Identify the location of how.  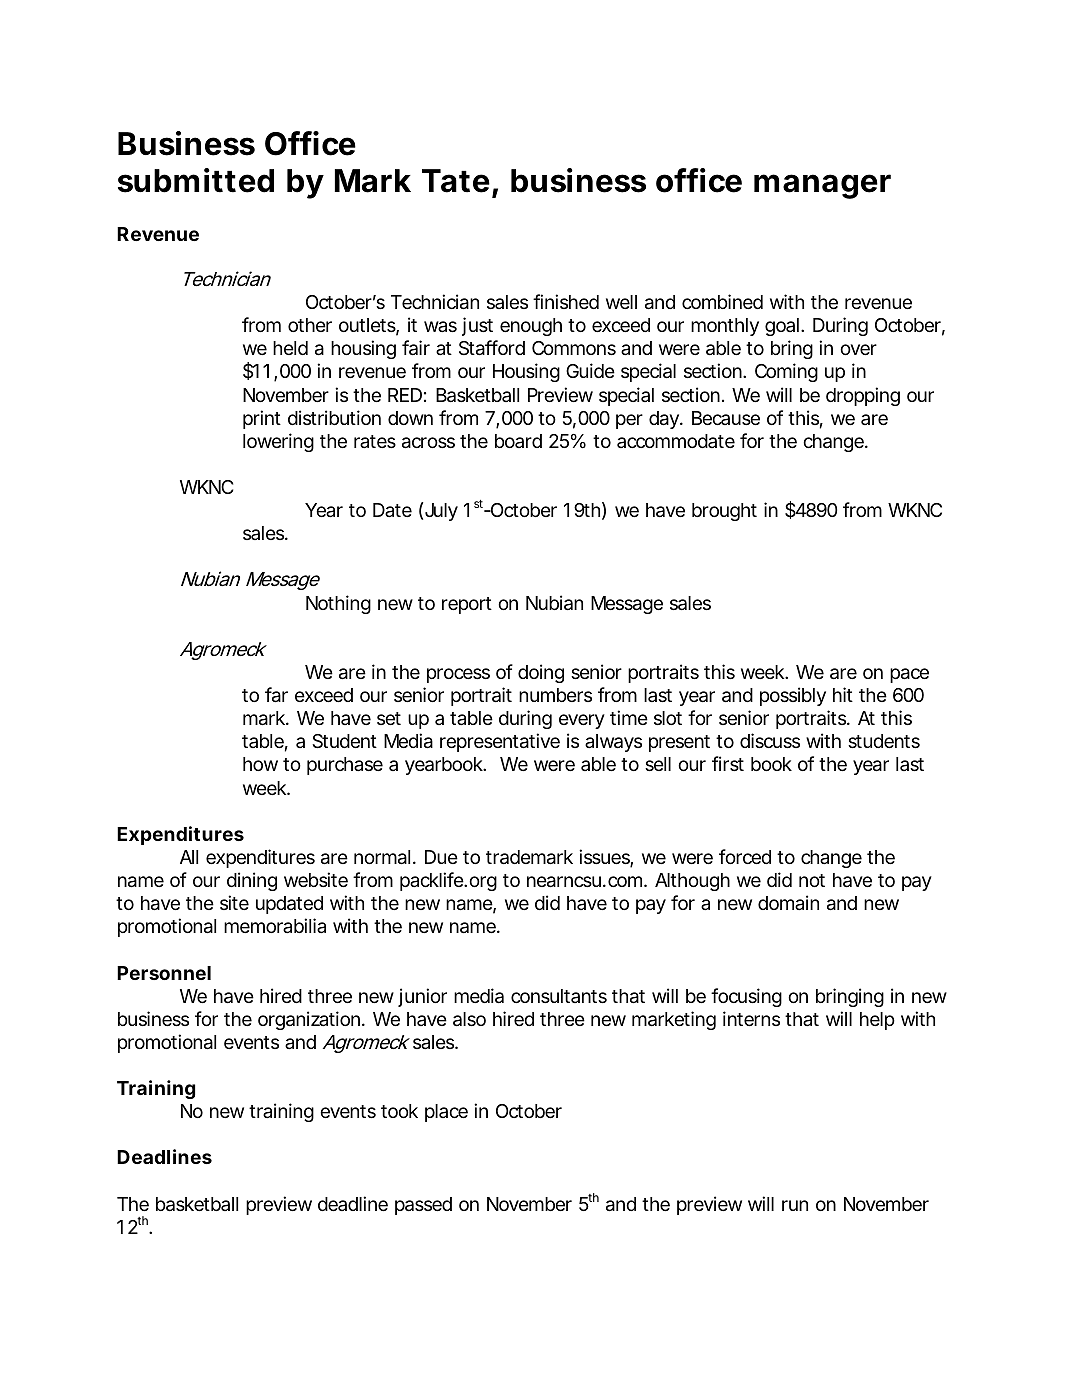
(260, 764).
